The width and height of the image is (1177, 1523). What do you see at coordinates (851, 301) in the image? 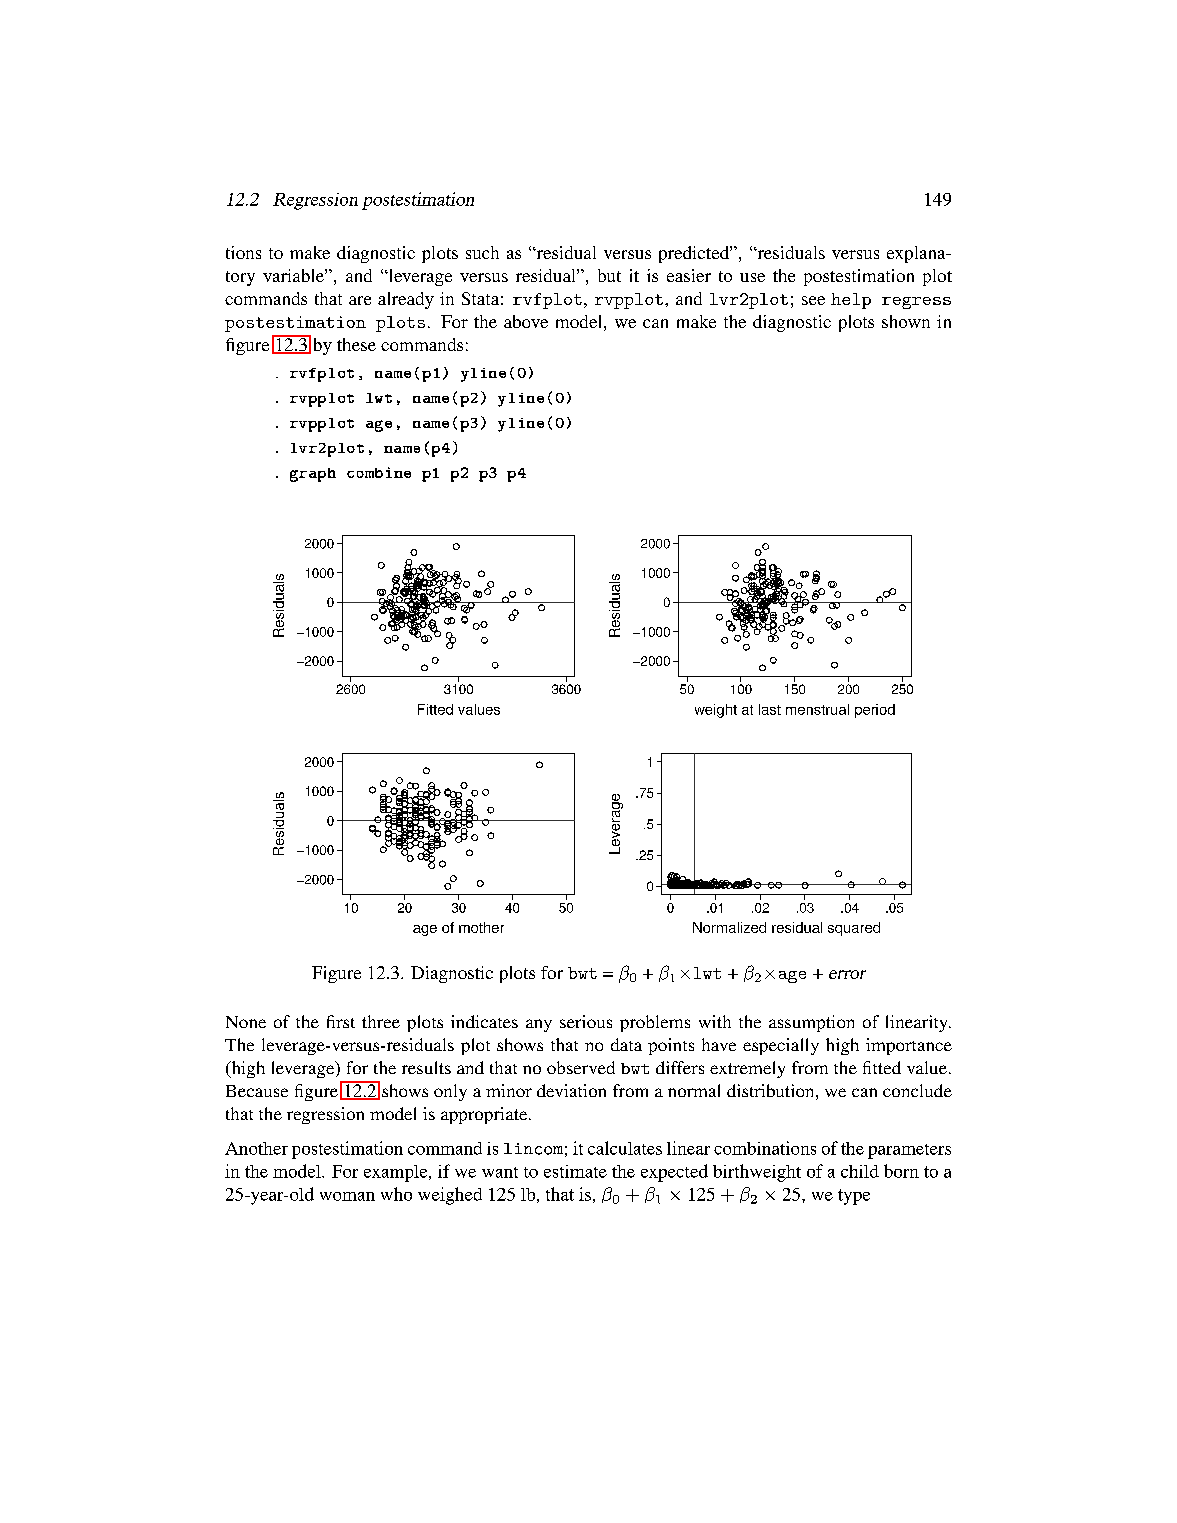
I see `help` at bounding box center [851, 301].
